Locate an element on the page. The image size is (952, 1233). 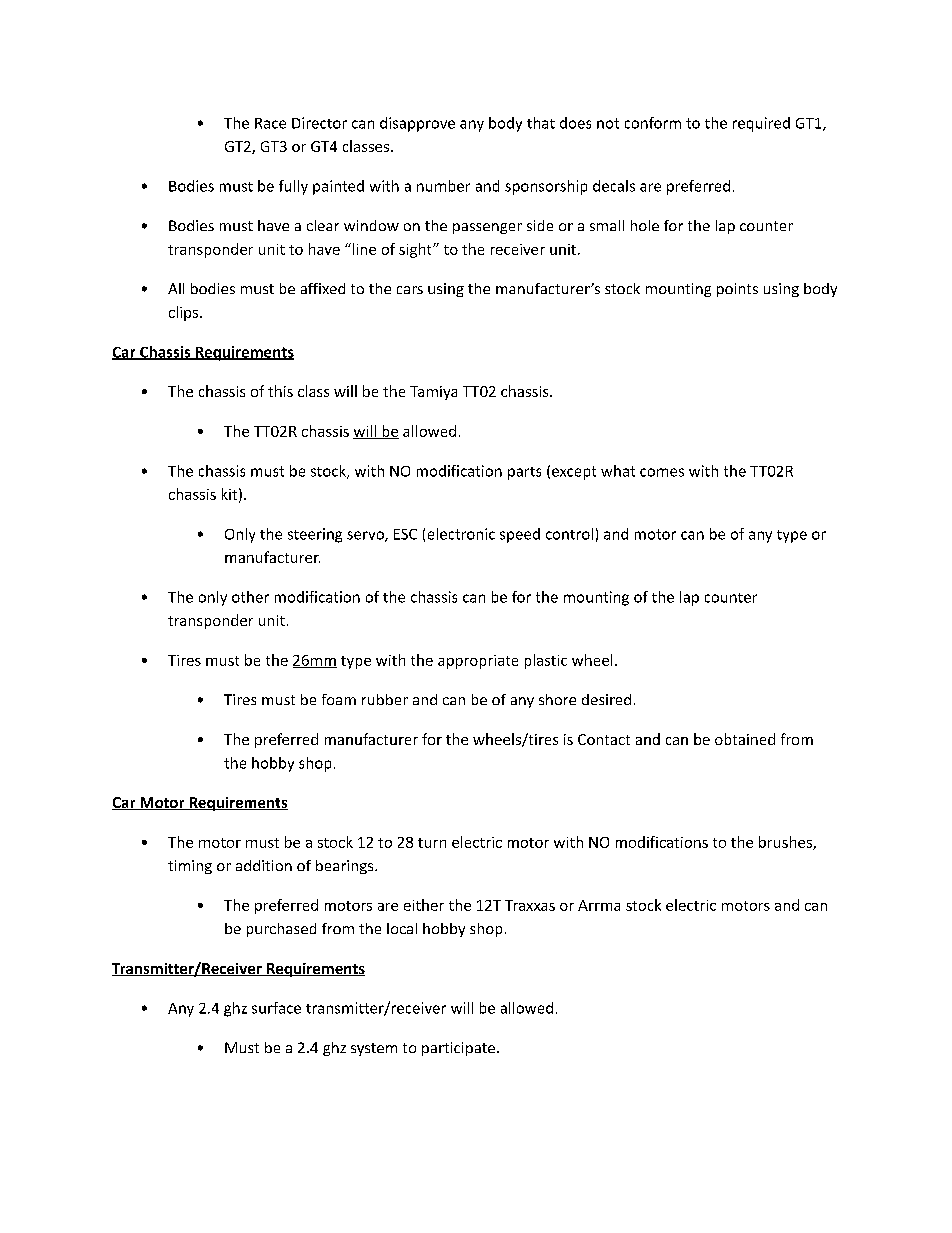
number is located at coordinates (443, 186).
